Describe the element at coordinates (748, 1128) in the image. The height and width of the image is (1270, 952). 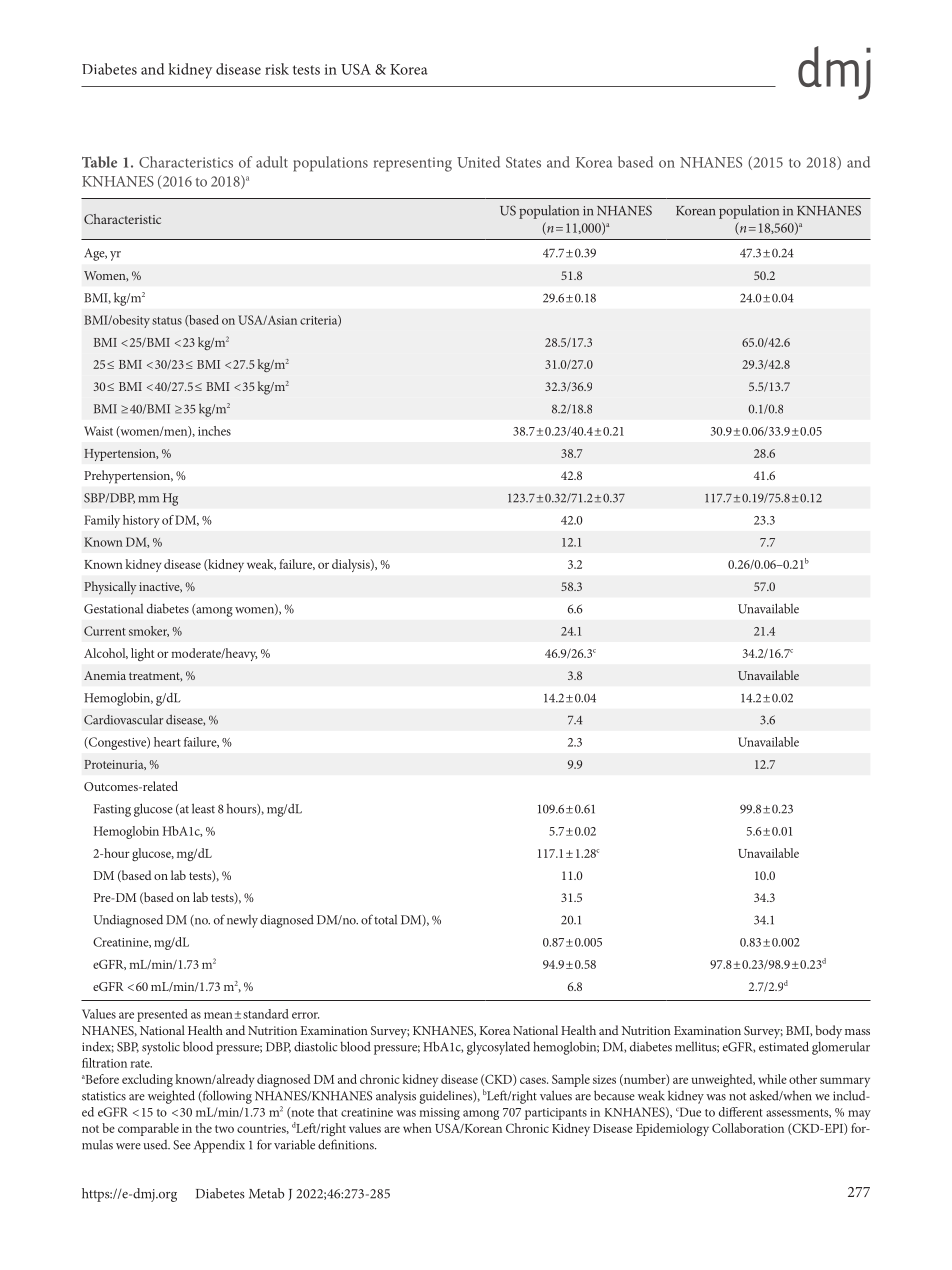
I see `Collaboration` at that location.
